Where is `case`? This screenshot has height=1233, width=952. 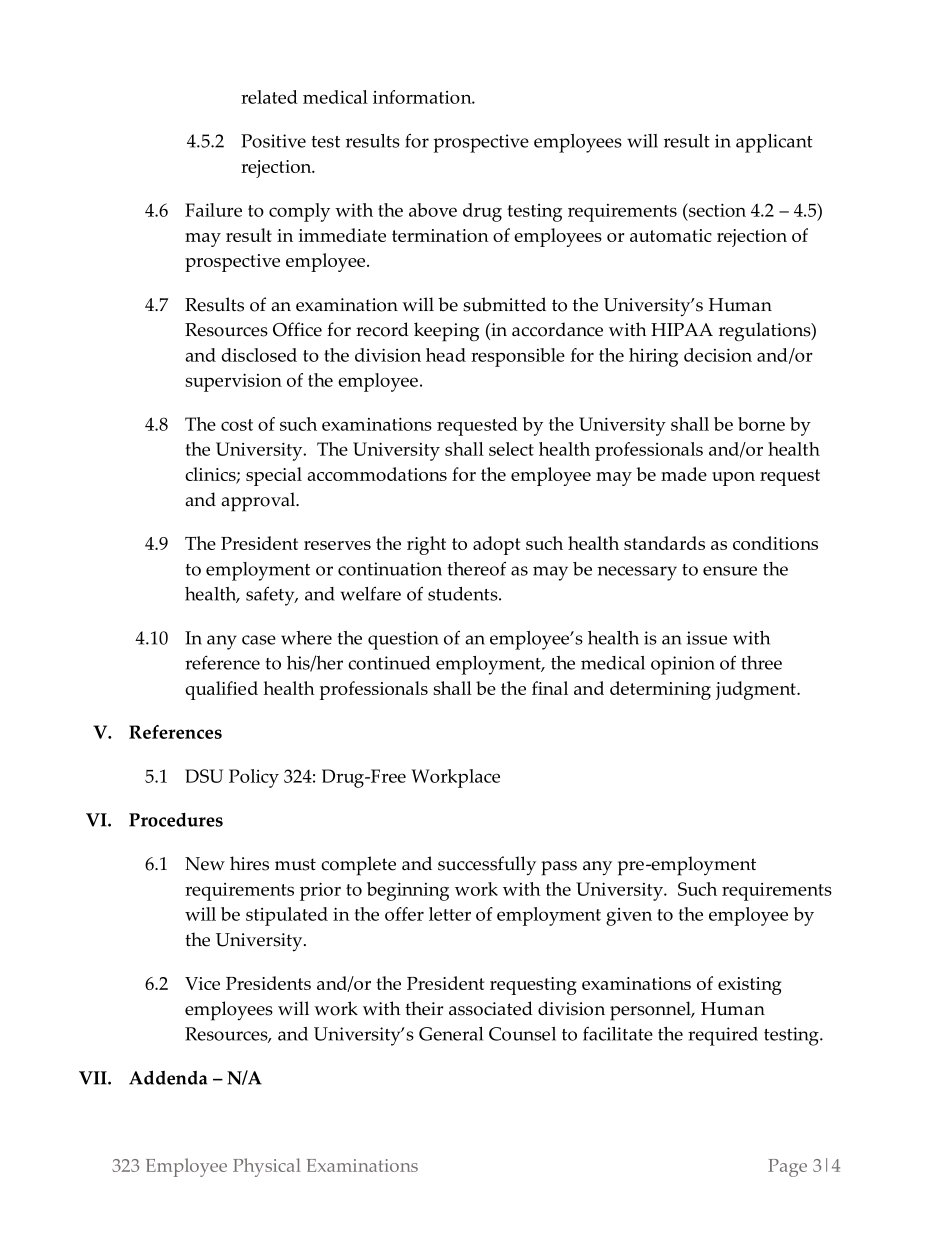 case is located at coordinates (259, 640).
